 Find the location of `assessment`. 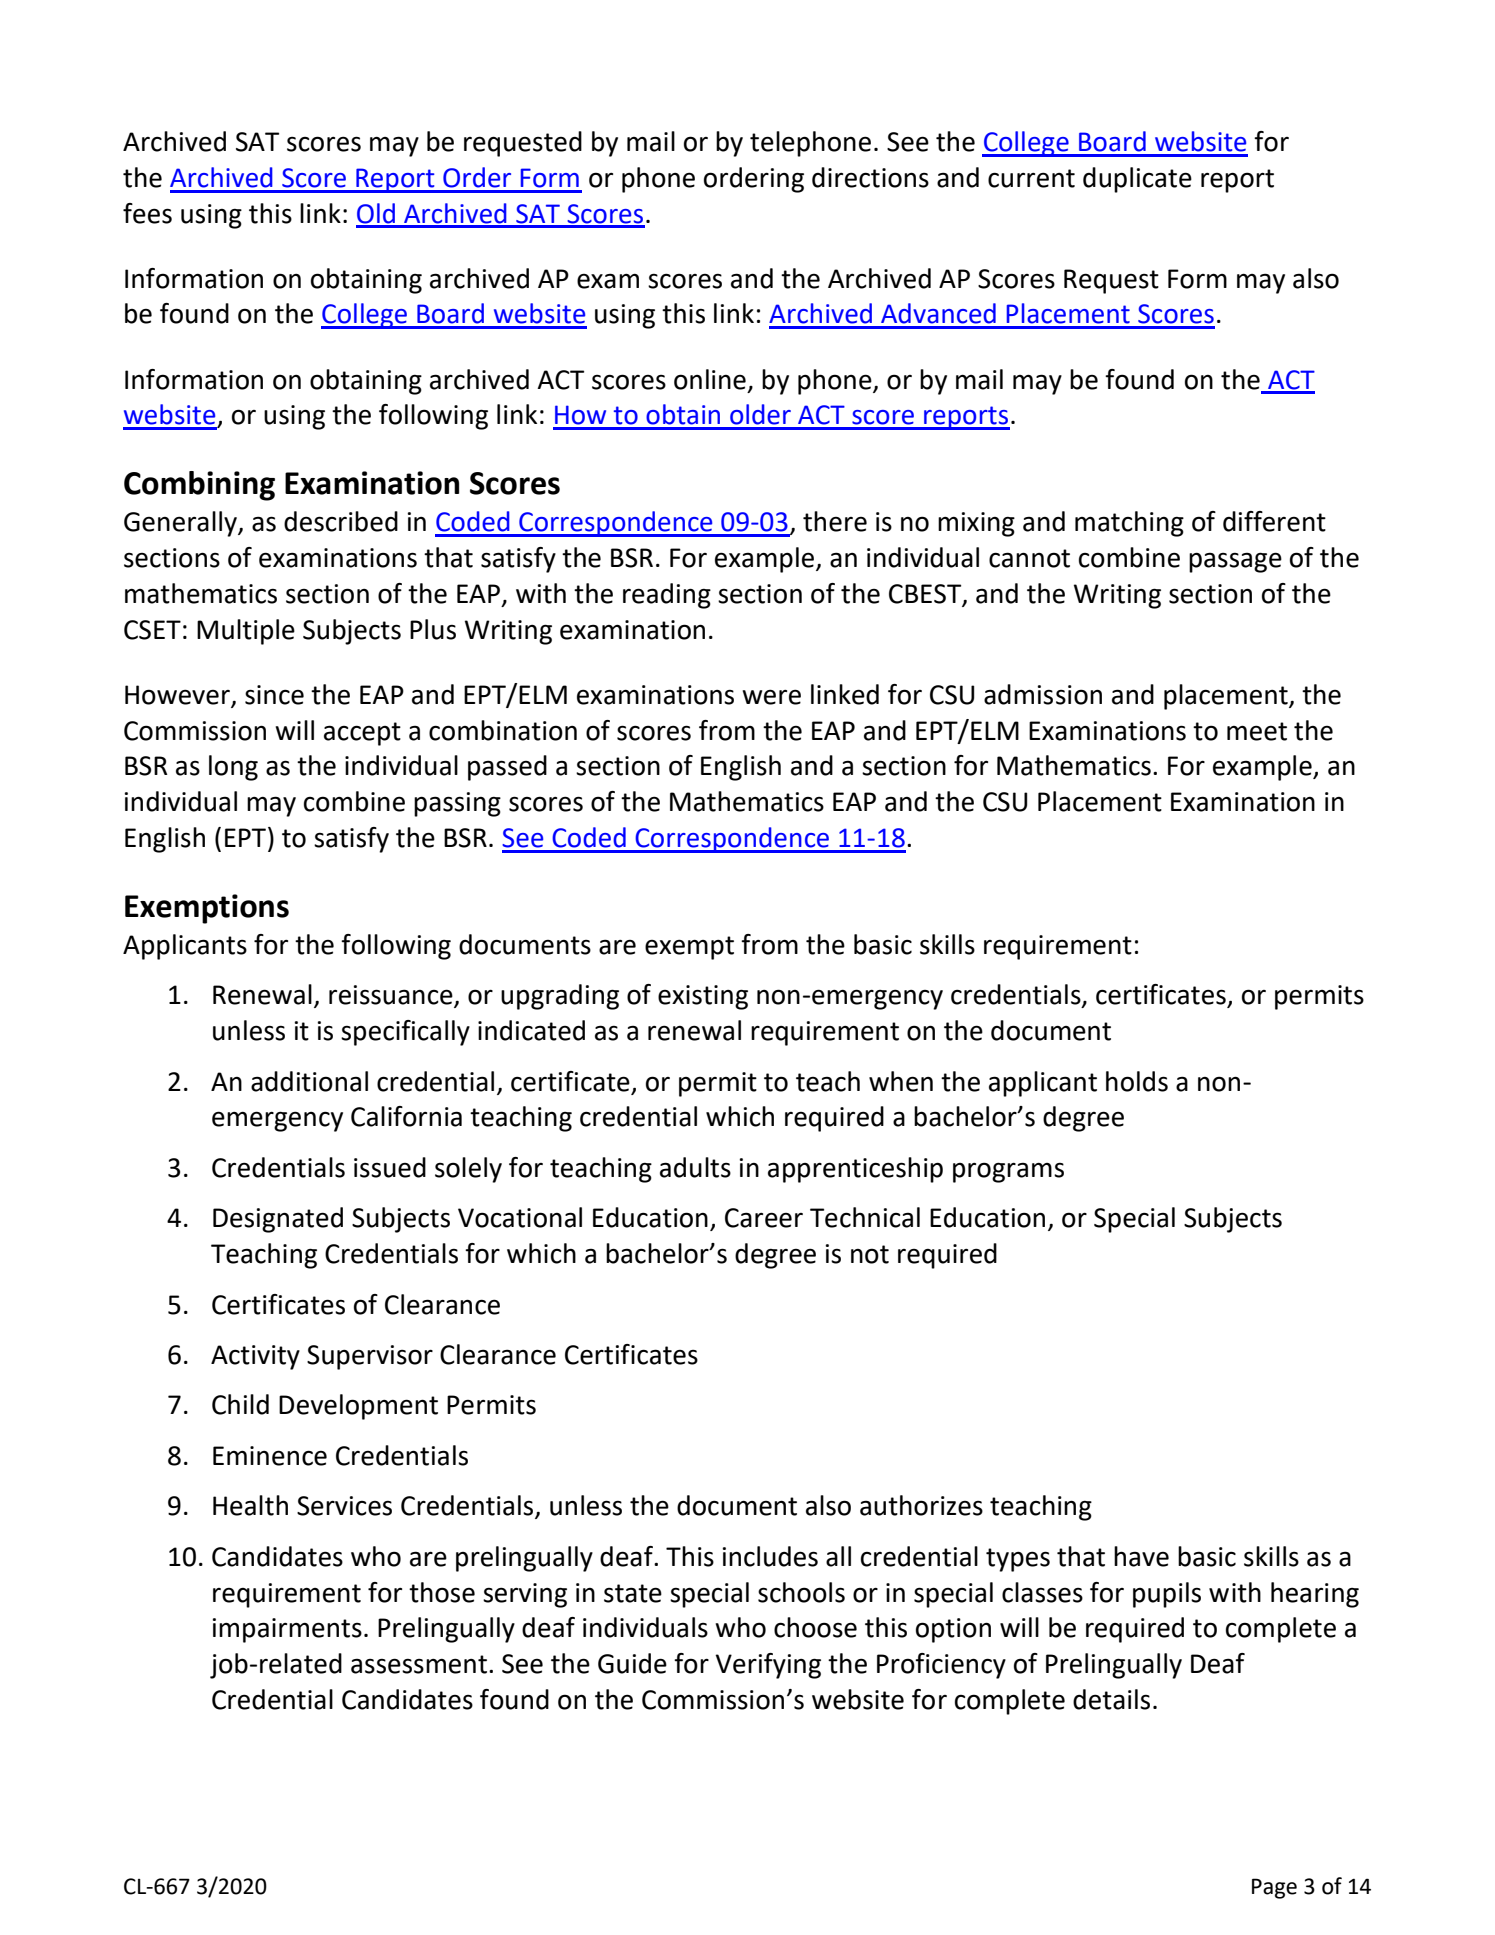

assessment is located at coordinates (419, 1664).
